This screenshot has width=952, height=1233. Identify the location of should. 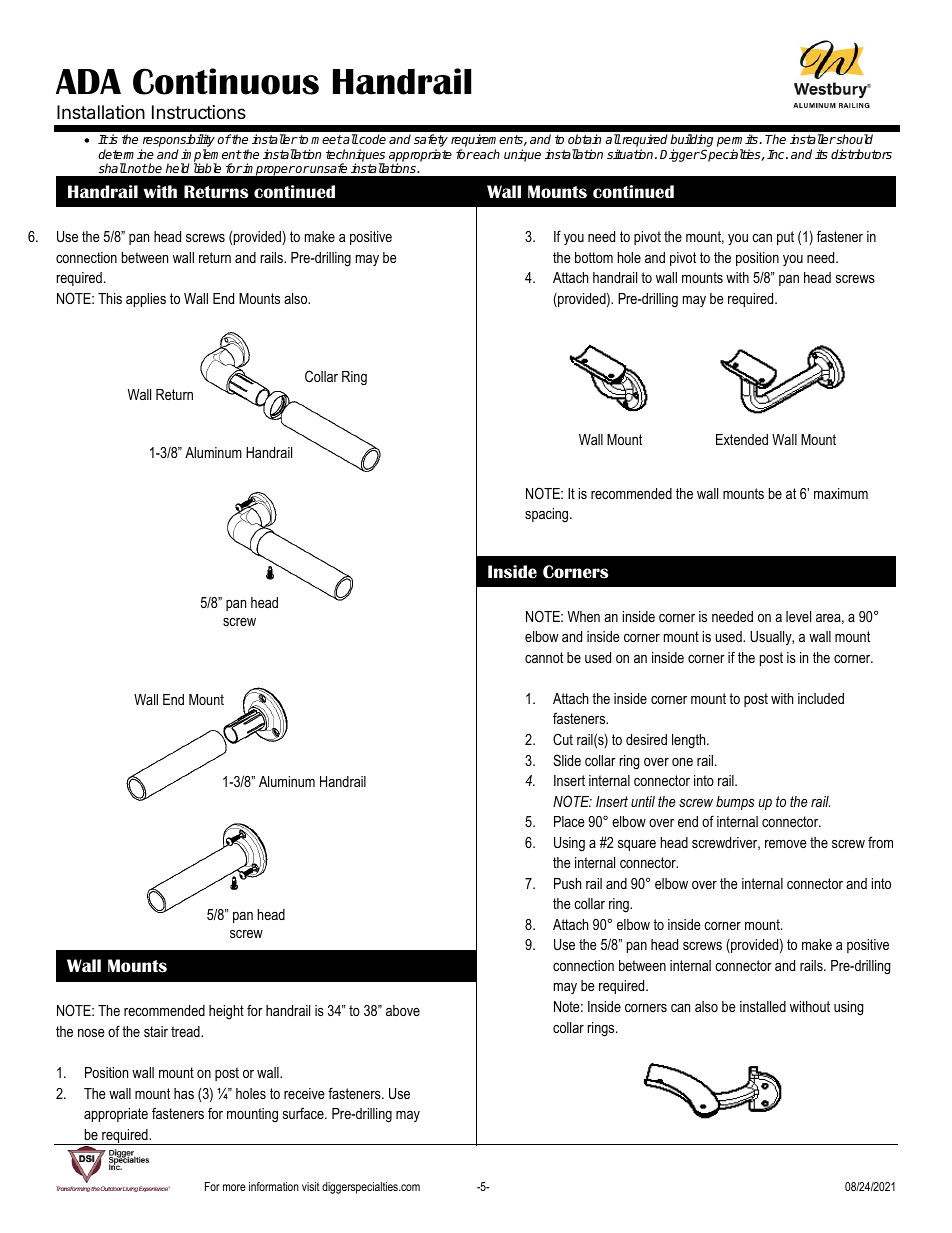
(854, 139).
